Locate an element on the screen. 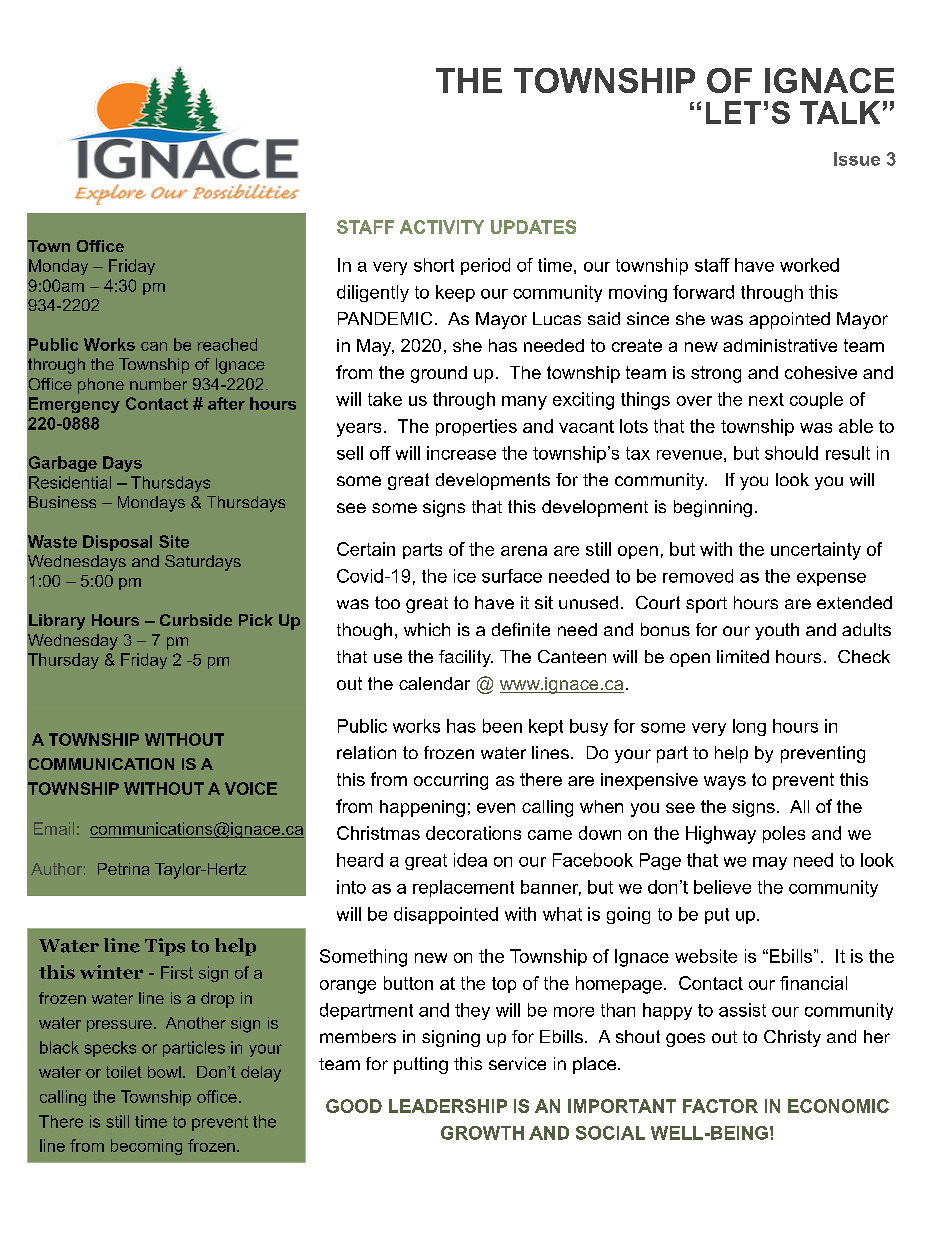 The image size is (952, 1233). ACTIVITY is located at coordinates (442, 227).
